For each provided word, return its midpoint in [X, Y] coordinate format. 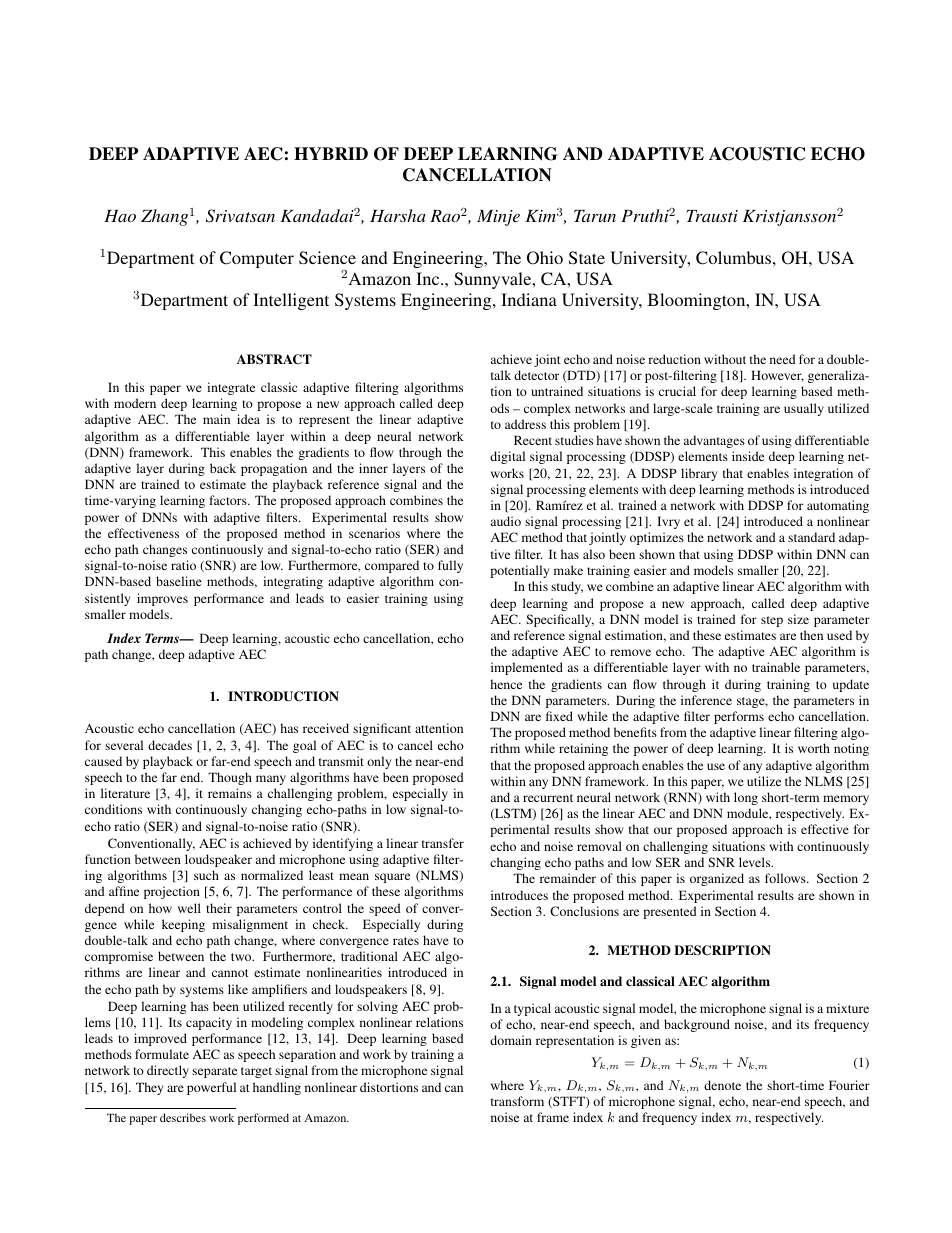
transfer [443, 843]
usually [804, 409]
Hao [120, 216]
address [525, 424]
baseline [179, 581]
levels [756, 862]
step [772, 621]
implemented [527, 668]
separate [214, 1072]
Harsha [398, 215]
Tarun [595, 216]
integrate [231, 388]
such [206, 875]
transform [517, 1101]
